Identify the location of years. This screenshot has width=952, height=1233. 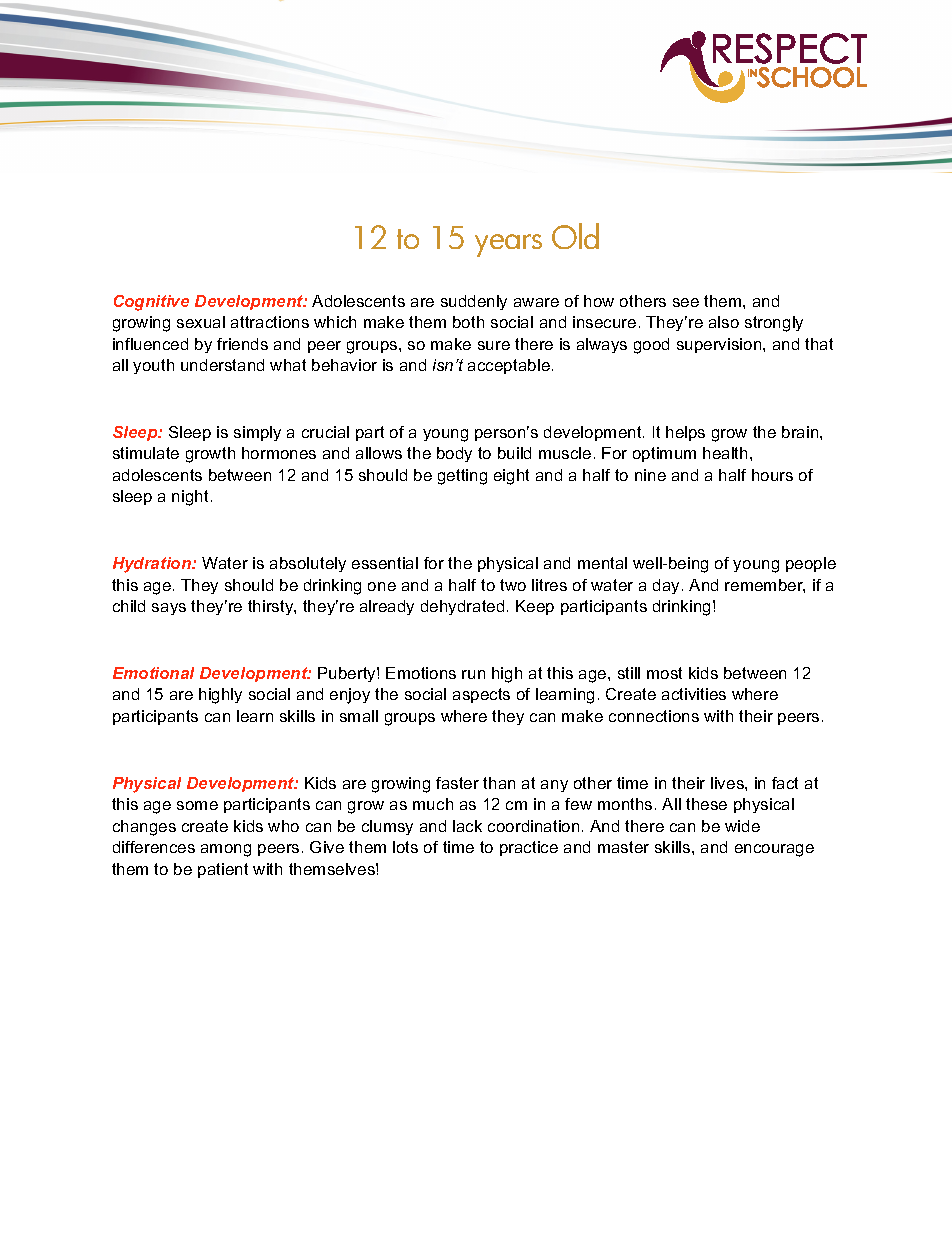
(508, 245).
